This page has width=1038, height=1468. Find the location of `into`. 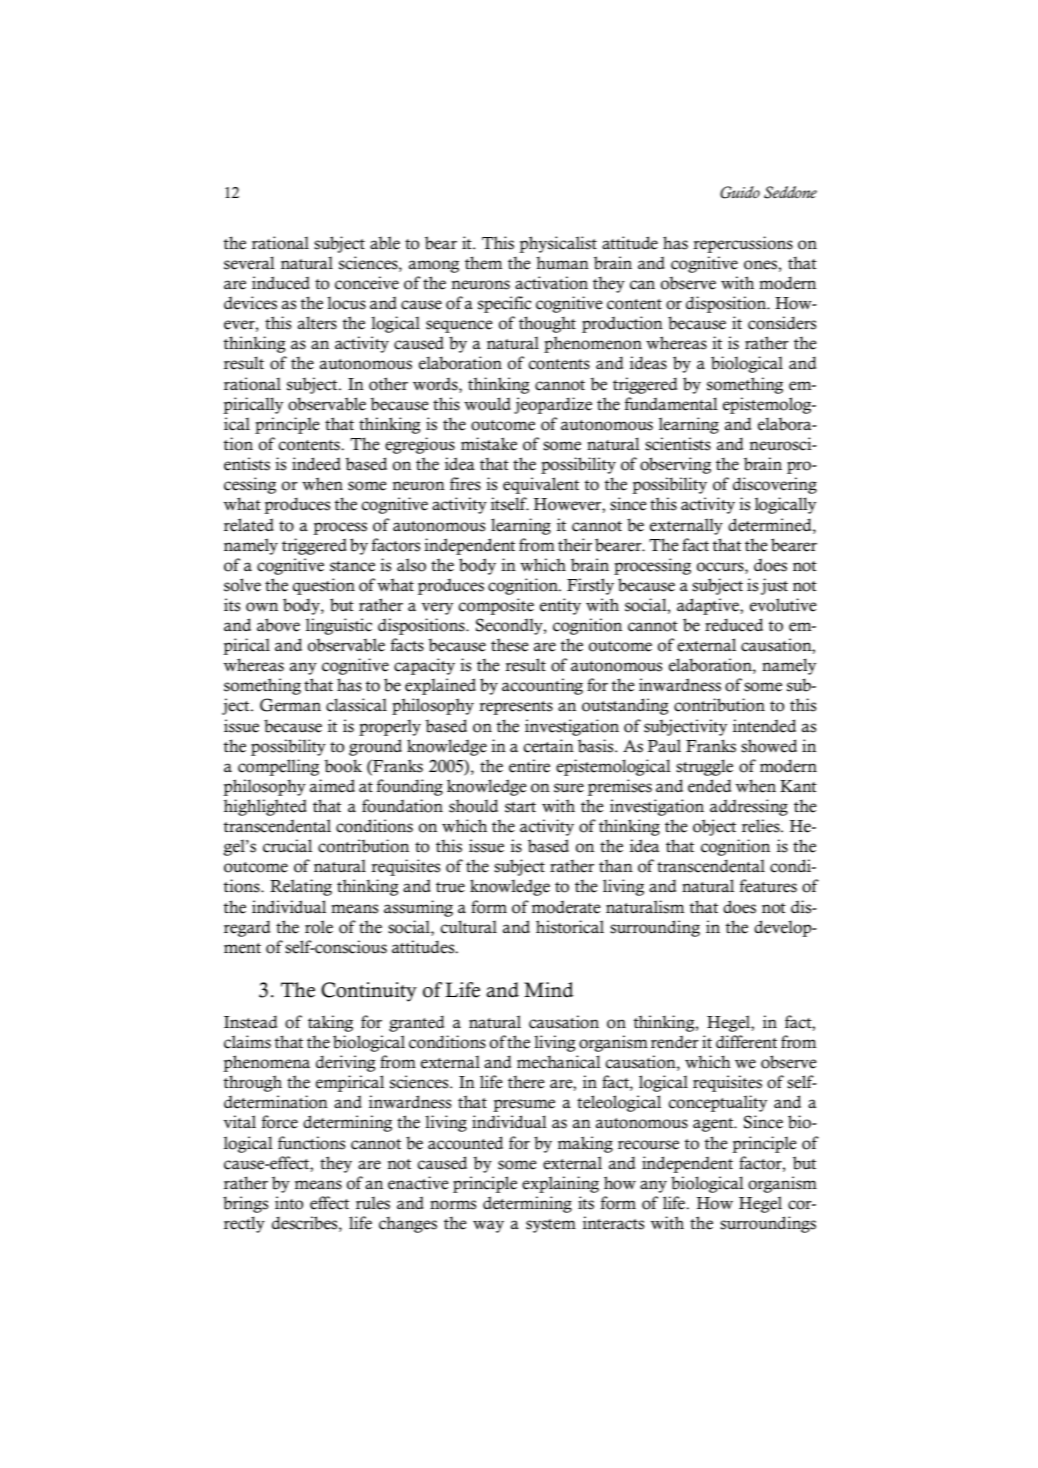

into is located at coordinates (289, 1203).
